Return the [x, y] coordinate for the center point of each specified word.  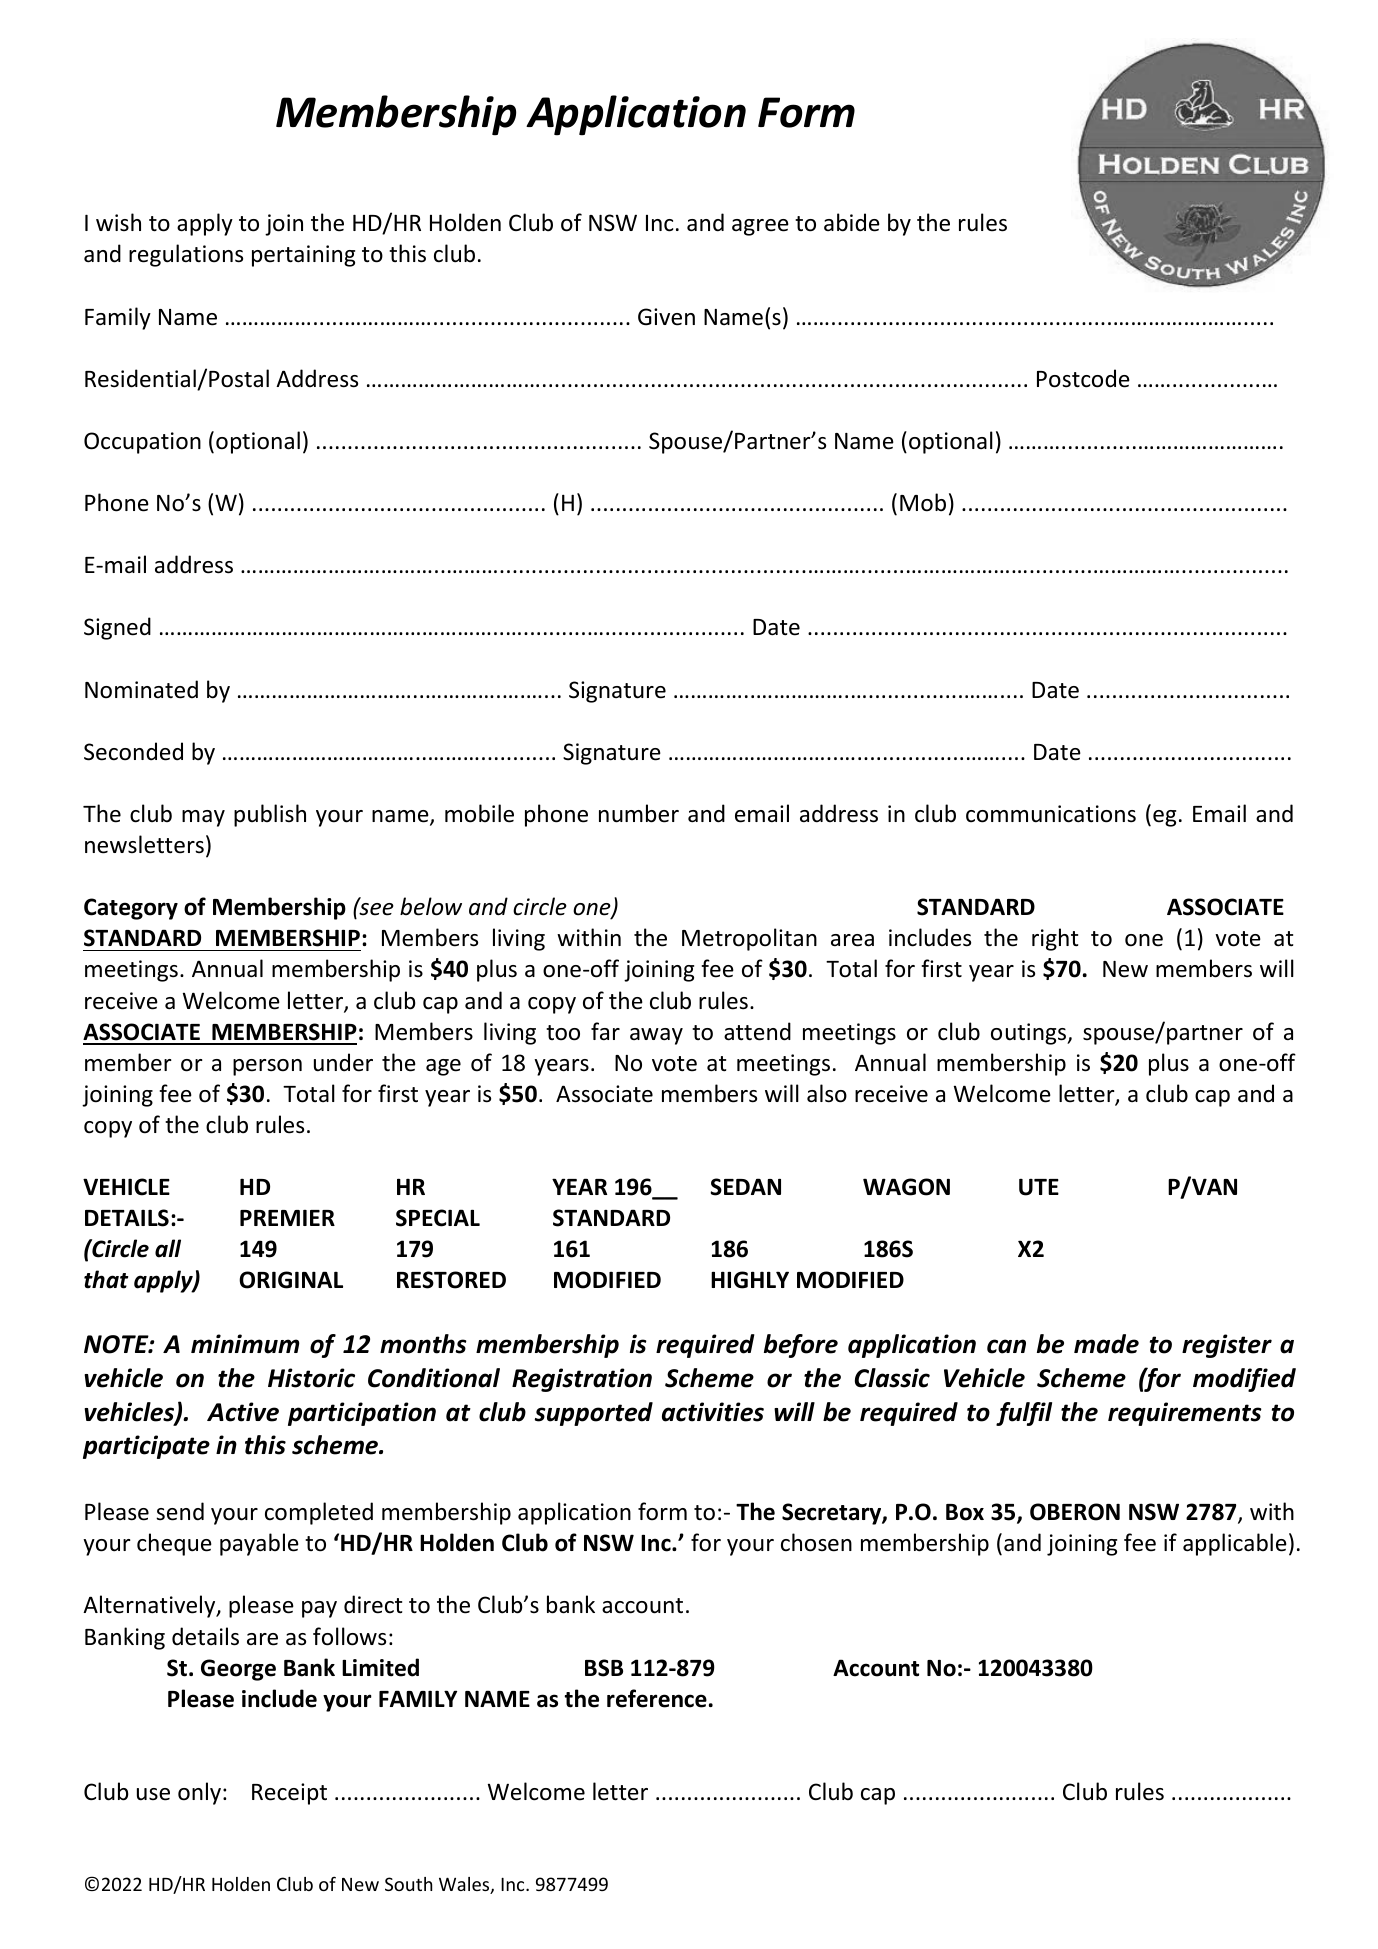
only [199, 1793]
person [267, 1067]
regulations [186, 255]
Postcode [1083, 378]
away [656, 1036]
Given [666, 317]
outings [1030, 1034]
